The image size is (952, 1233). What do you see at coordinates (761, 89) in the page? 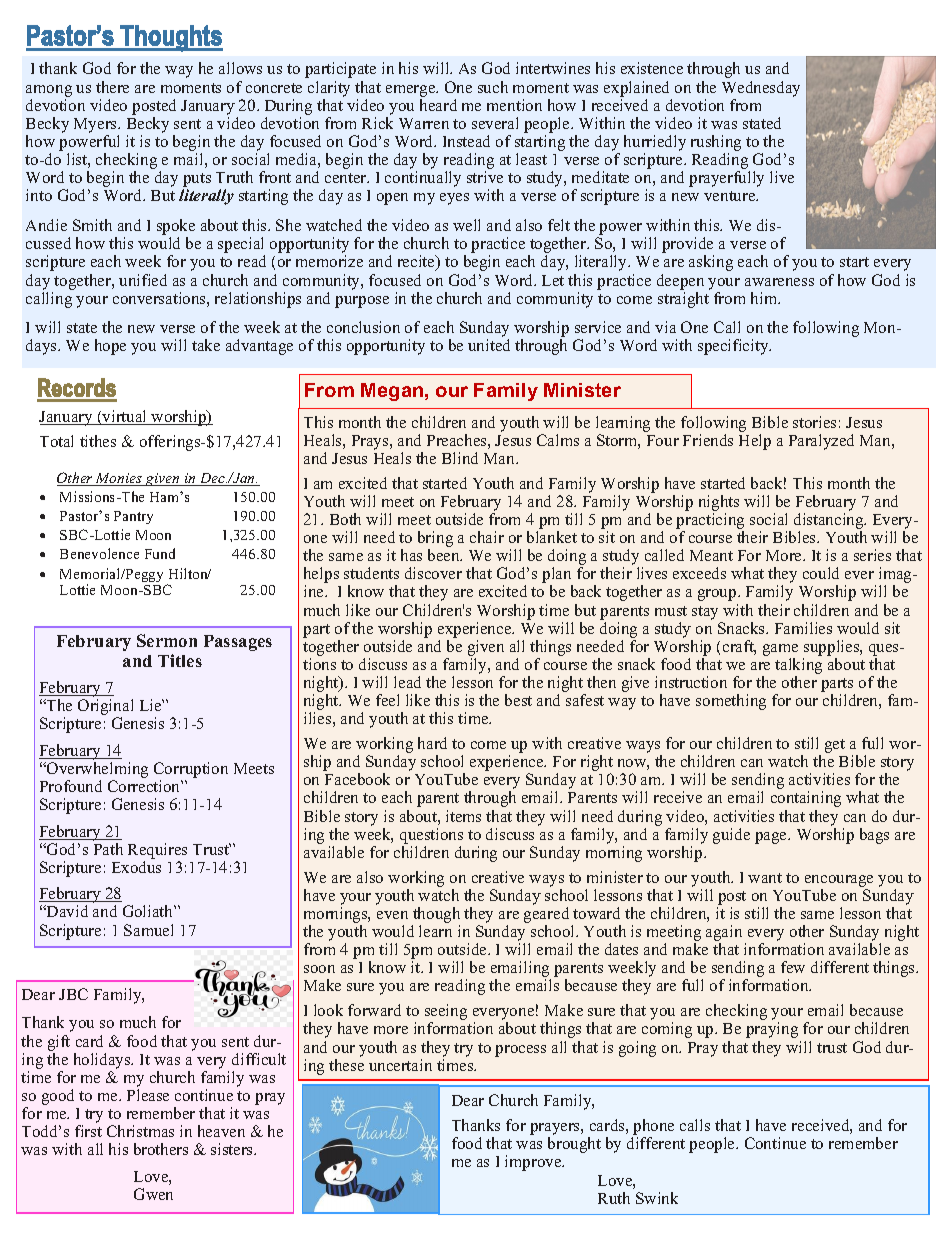
I see `Wednesday` at bounding box center [761, 89].
